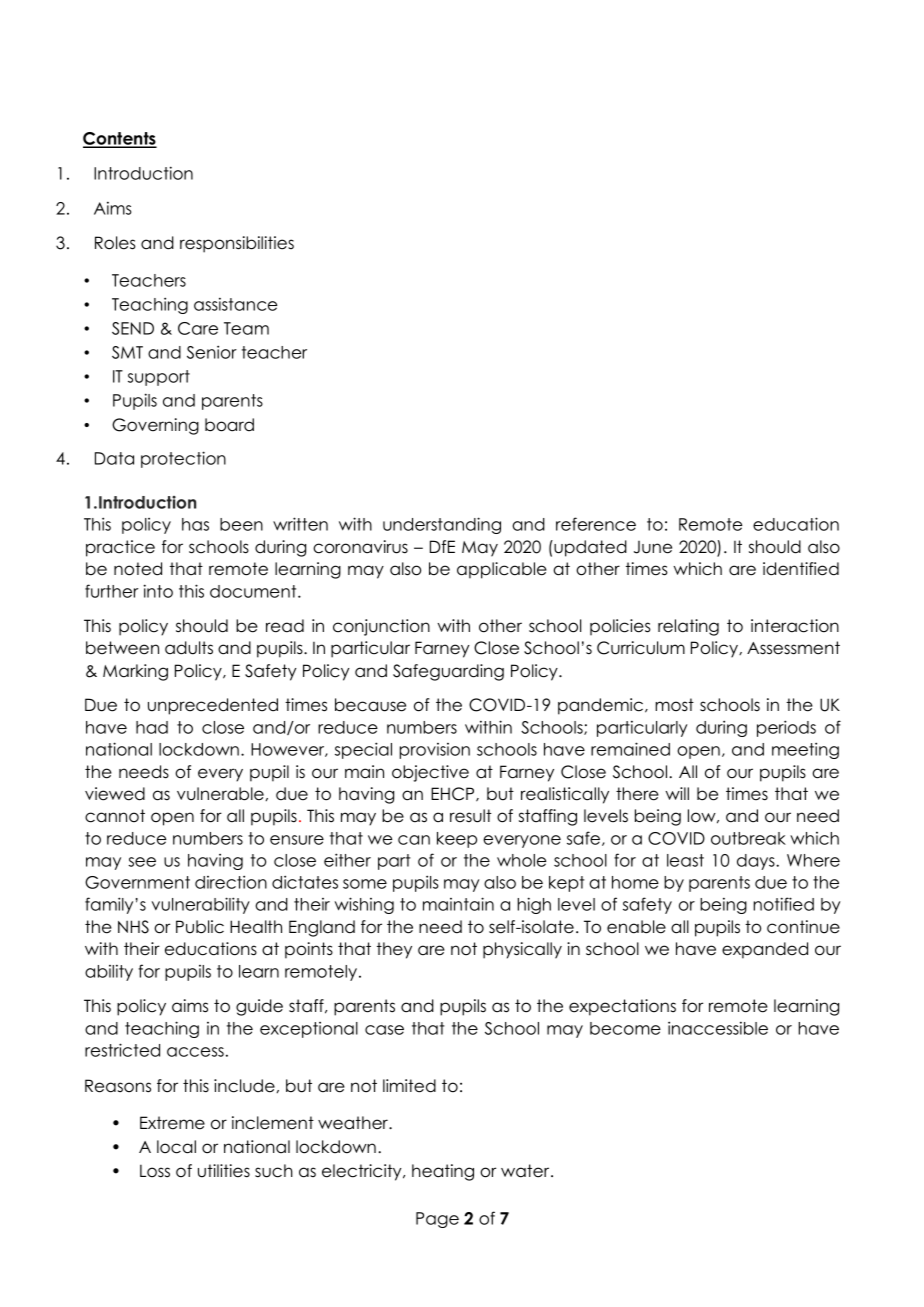  I want to click on June, so click(653, 547).
